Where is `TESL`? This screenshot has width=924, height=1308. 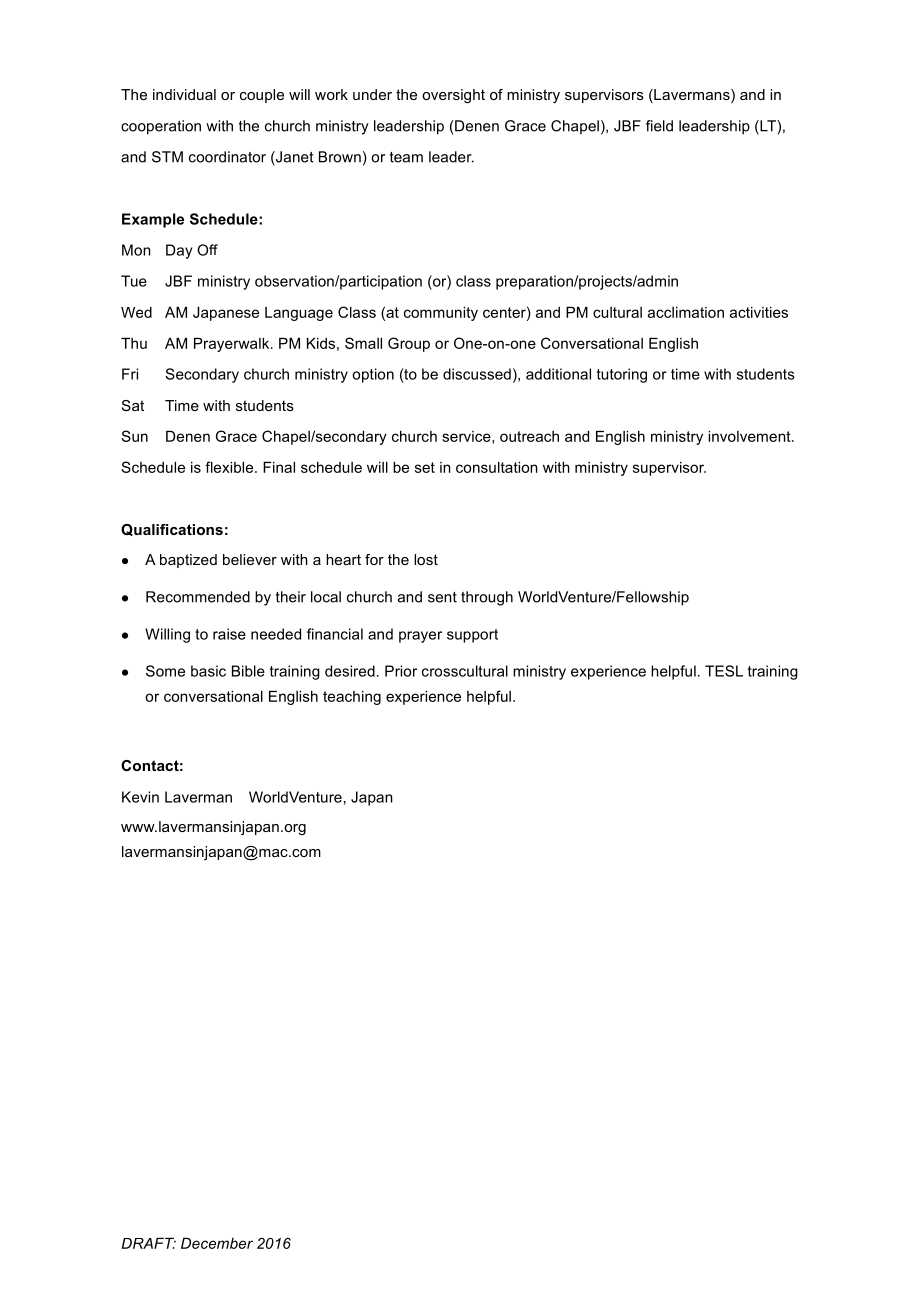 TESL is located at coordinates (724, 671).
